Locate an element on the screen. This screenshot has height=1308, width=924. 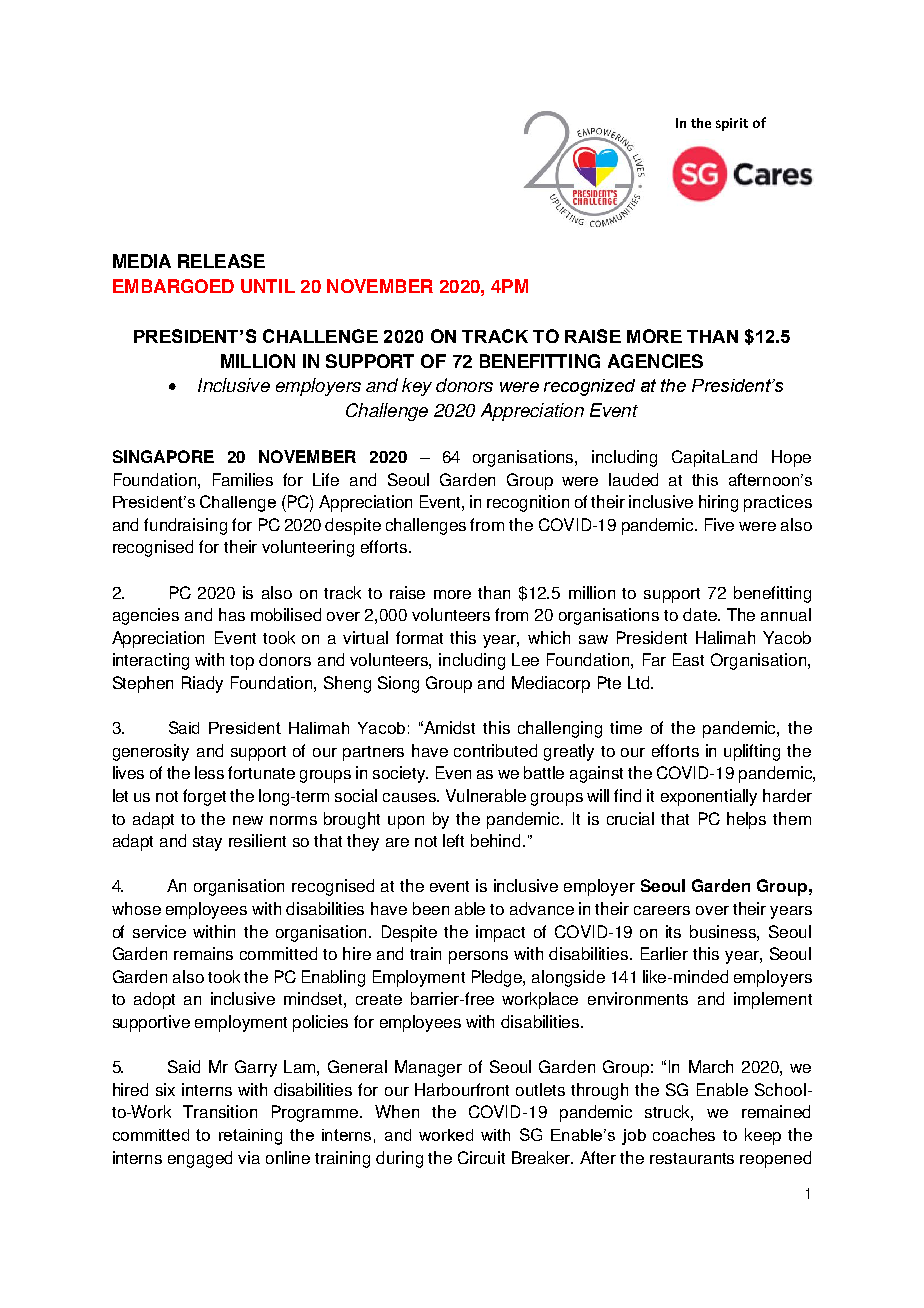
engaged is located at coordinates (200, 1159).
